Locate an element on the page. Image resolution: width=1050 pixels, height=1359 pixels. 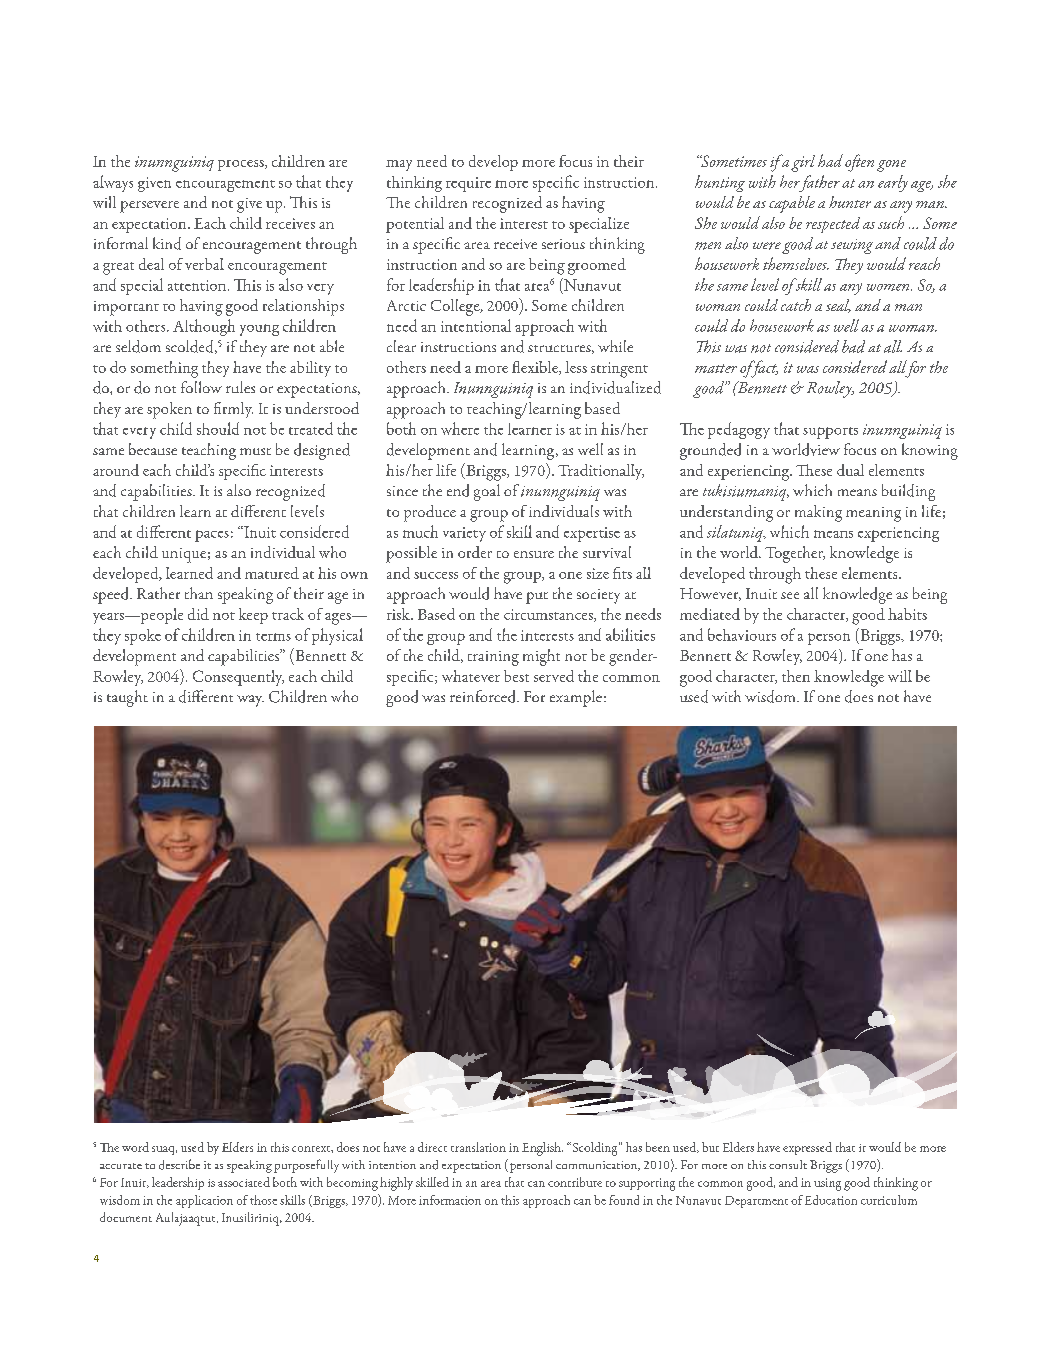
application is located at coordinates (204, 1201).
